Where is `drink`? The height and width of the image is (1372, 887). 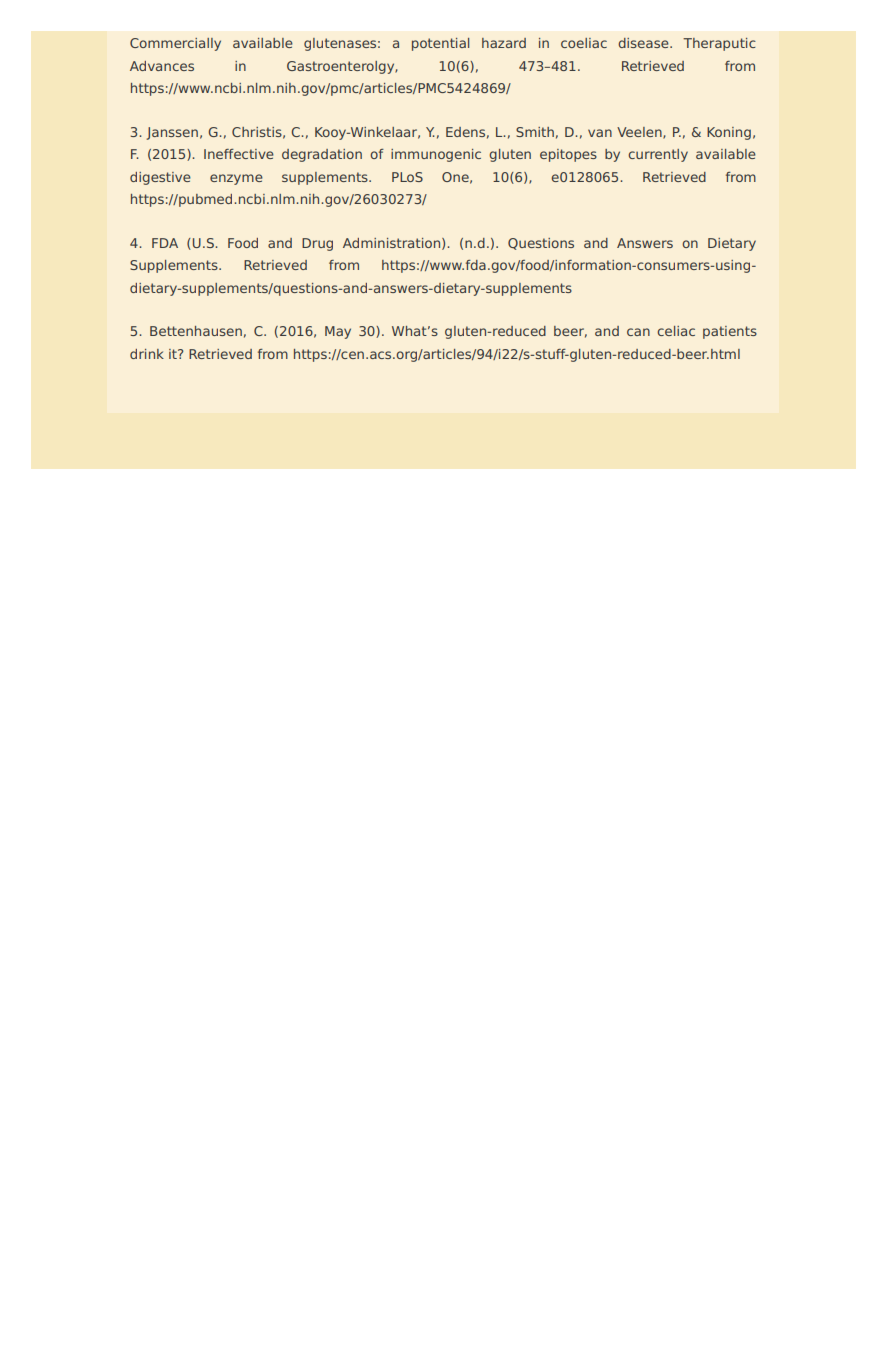
drink is located at coordinates (147, 354).
